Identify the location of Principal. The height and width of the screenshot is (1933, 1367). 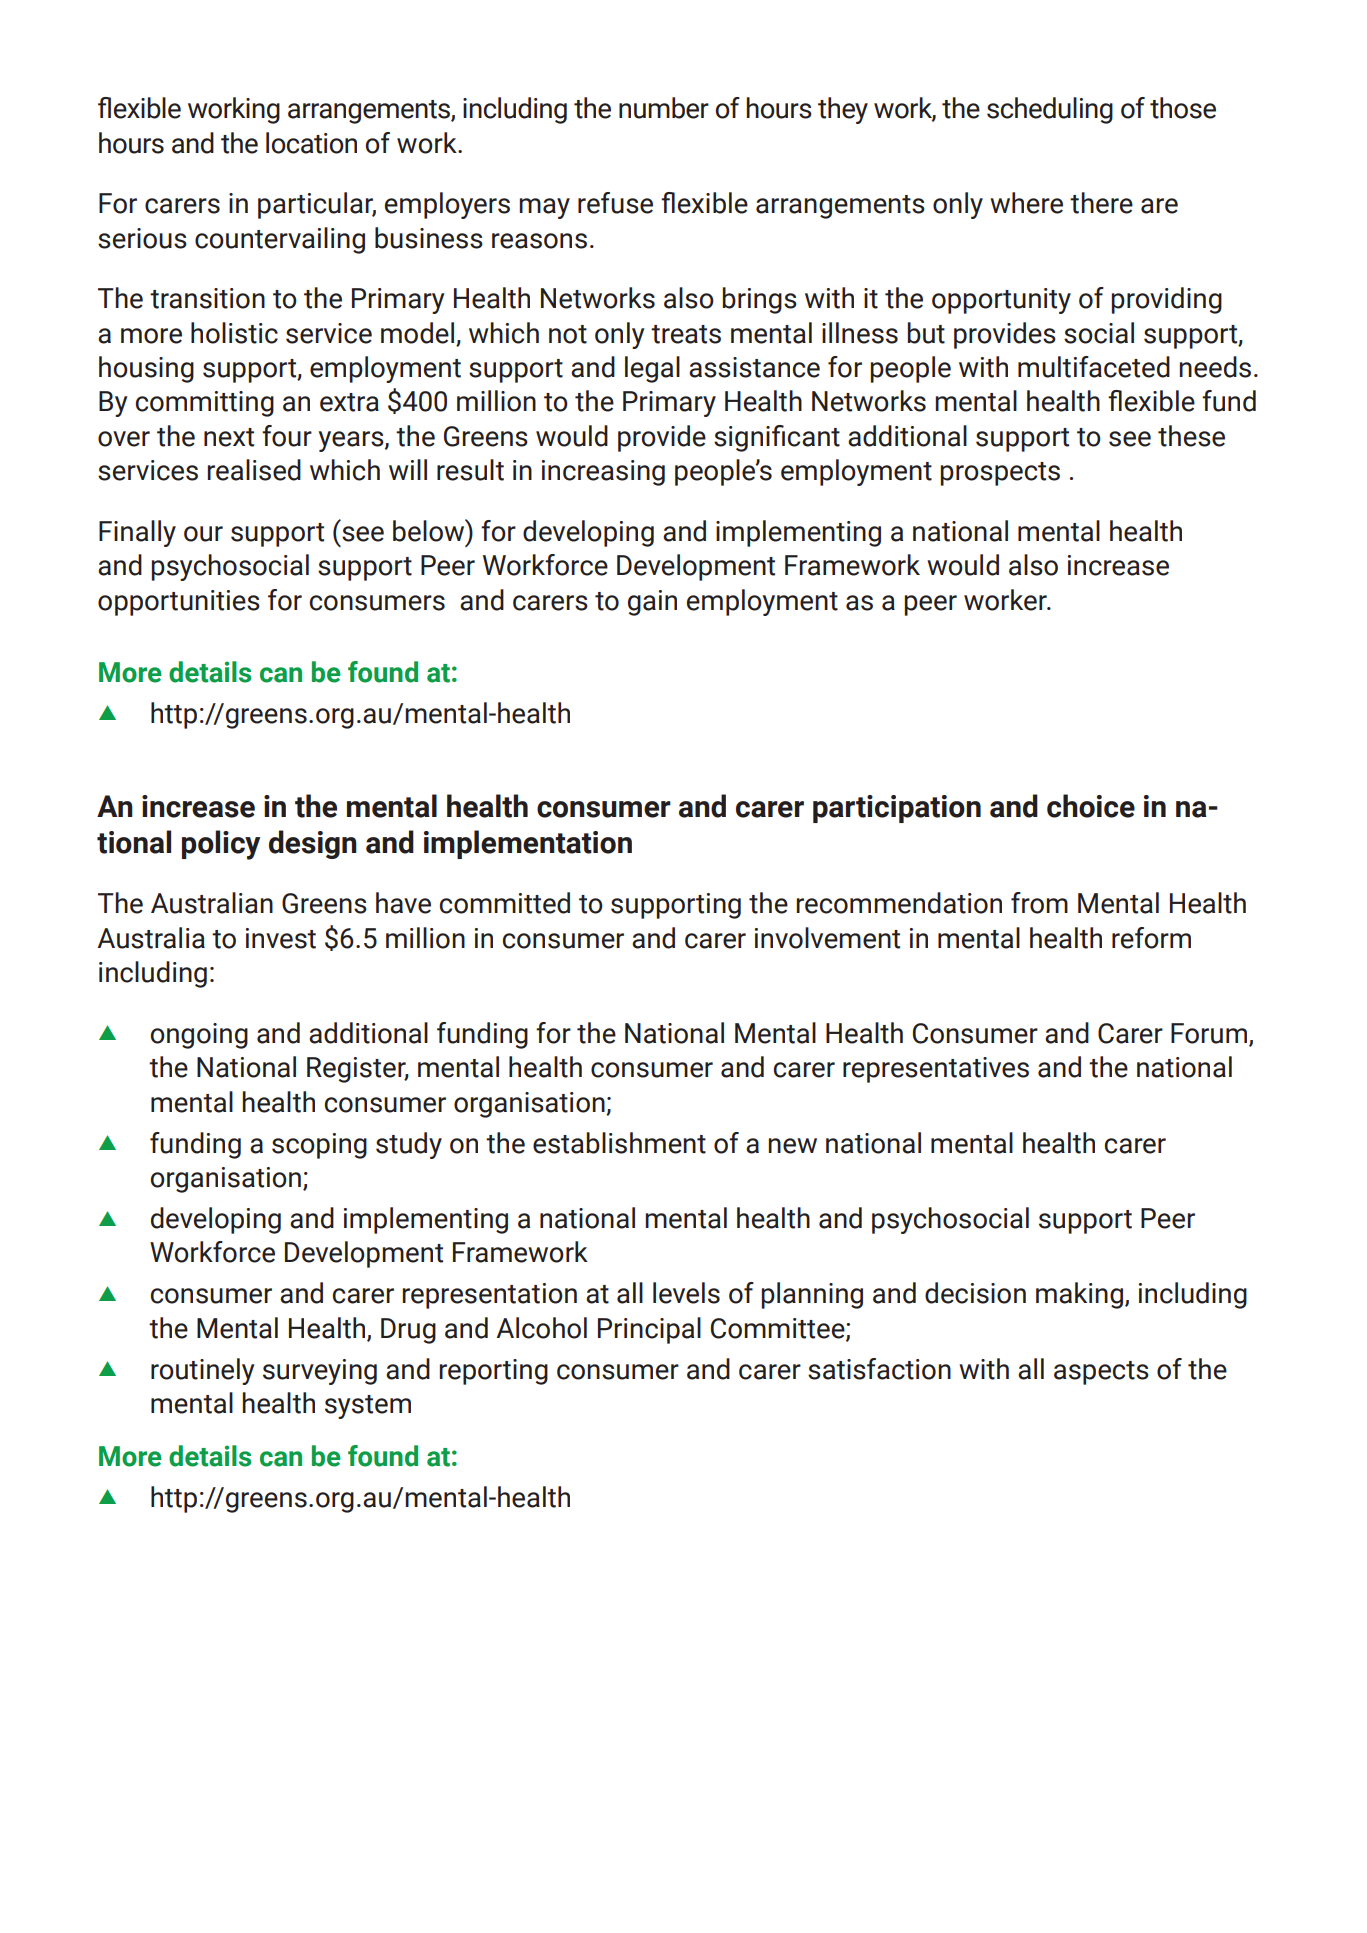
(649, 1330).
